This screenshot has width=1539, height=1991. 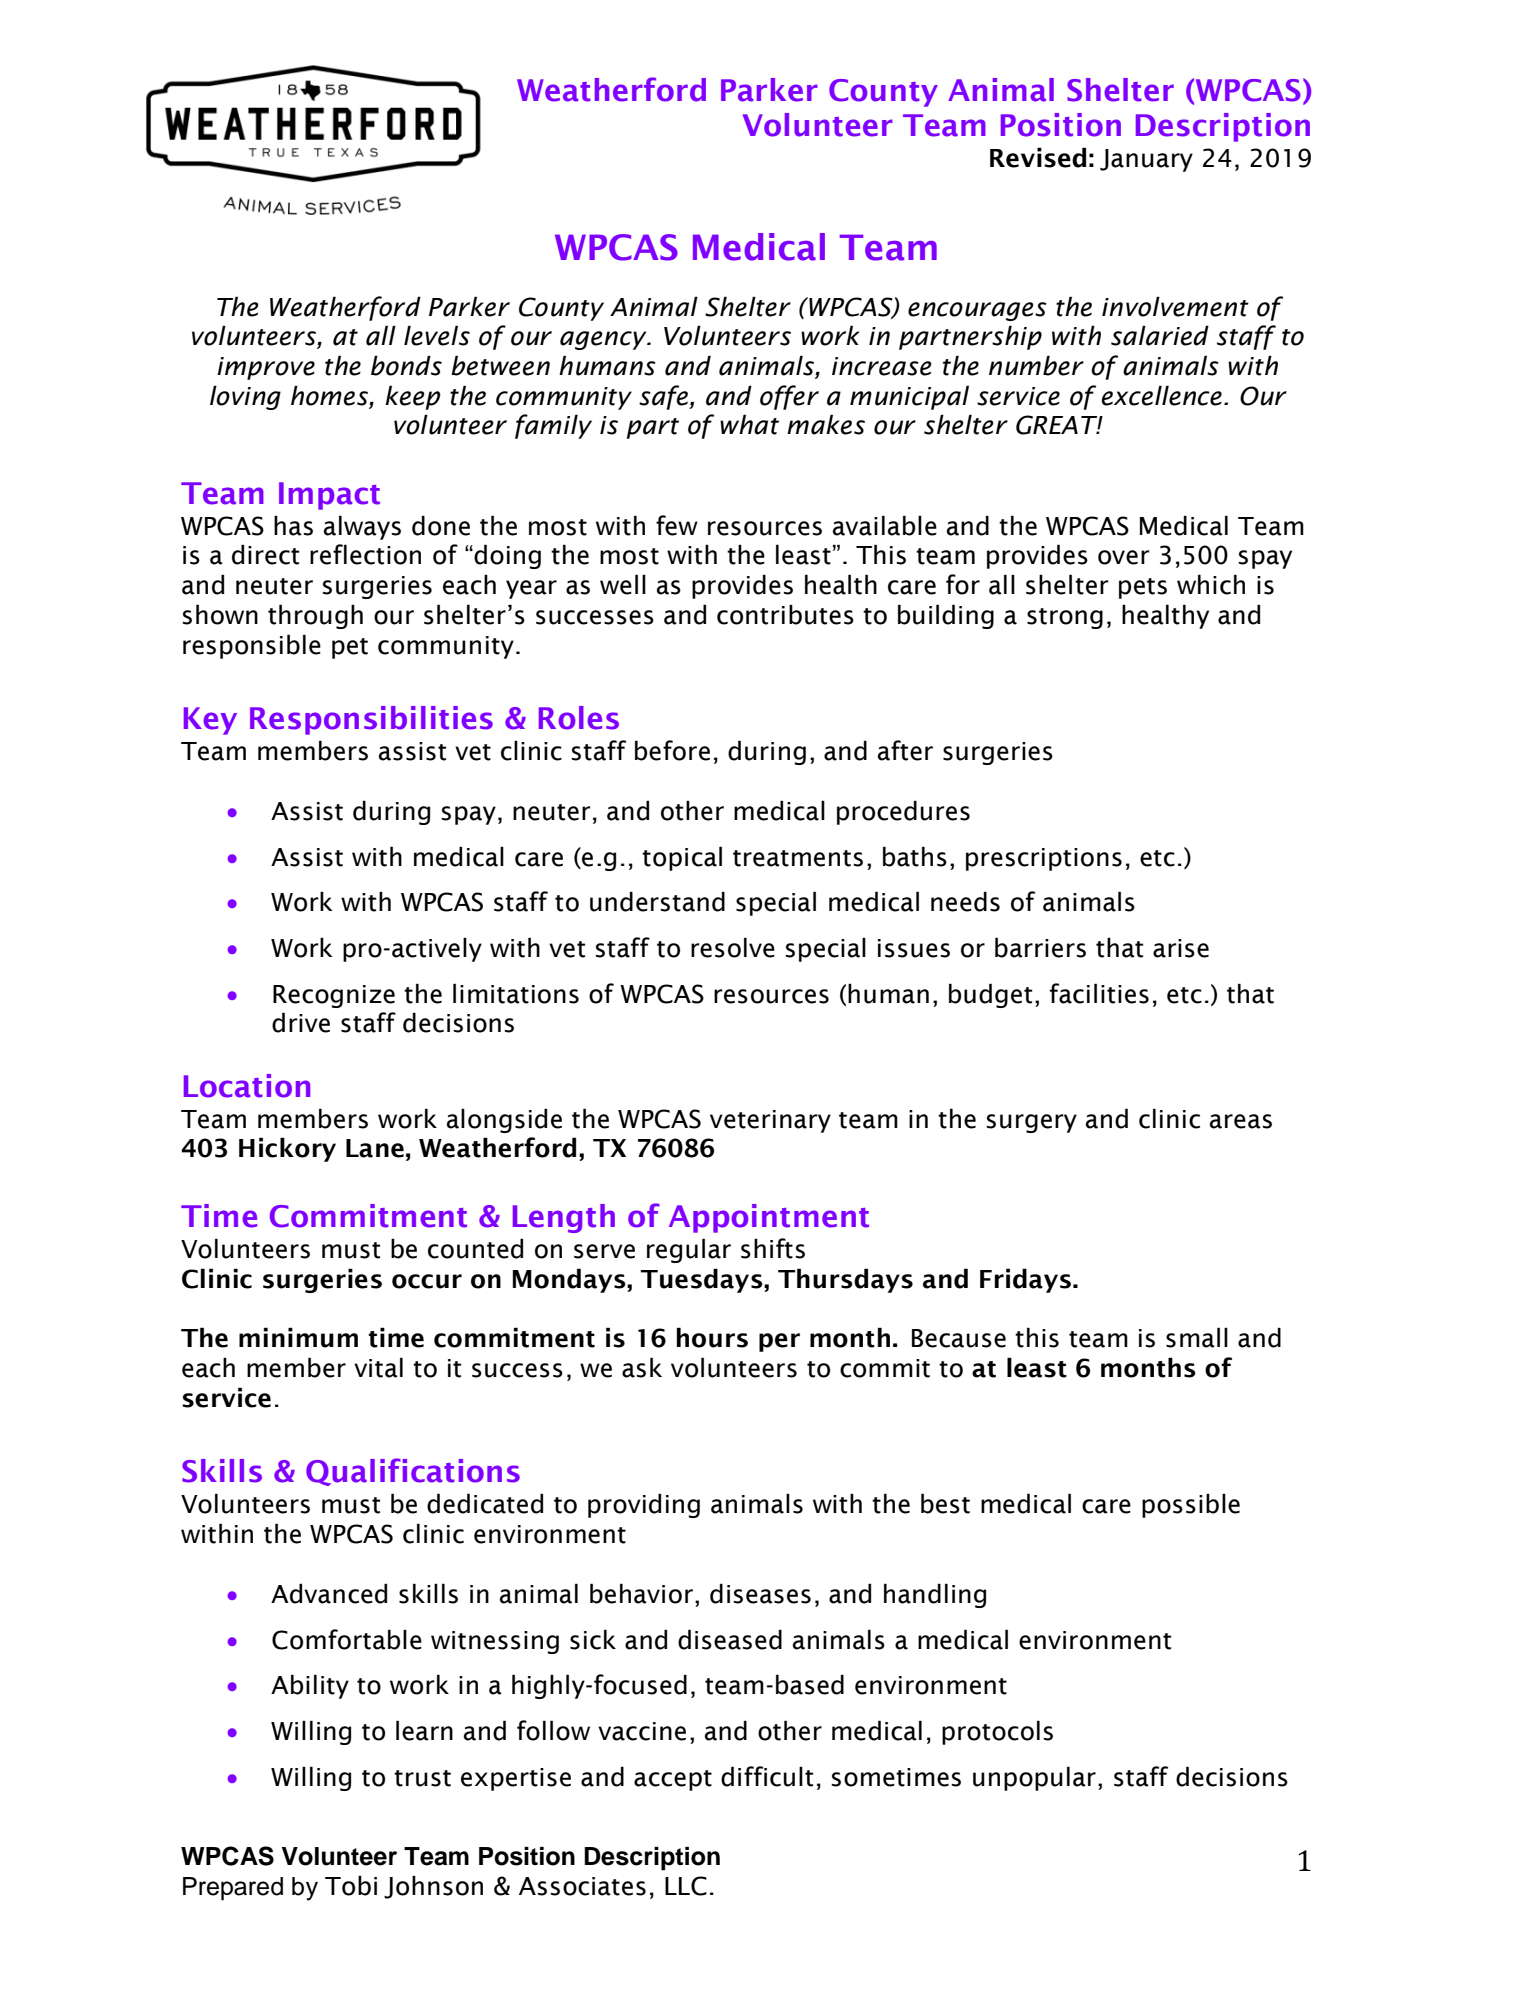 I want to click on unpopular, so click(x=1034, y=1778).
